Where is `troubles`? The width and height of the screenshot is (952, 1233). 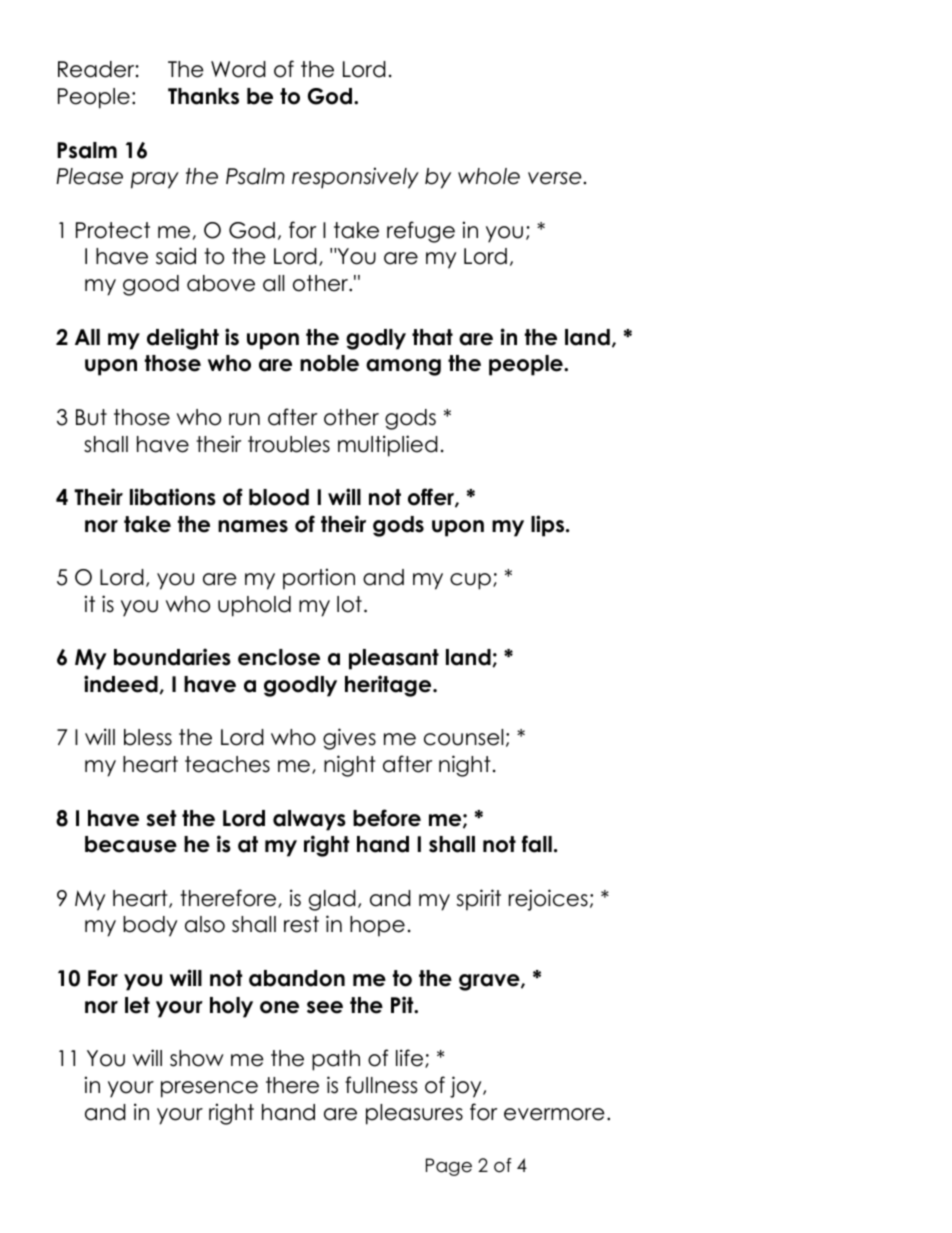
troubles is located at coordinates (289, 444).
